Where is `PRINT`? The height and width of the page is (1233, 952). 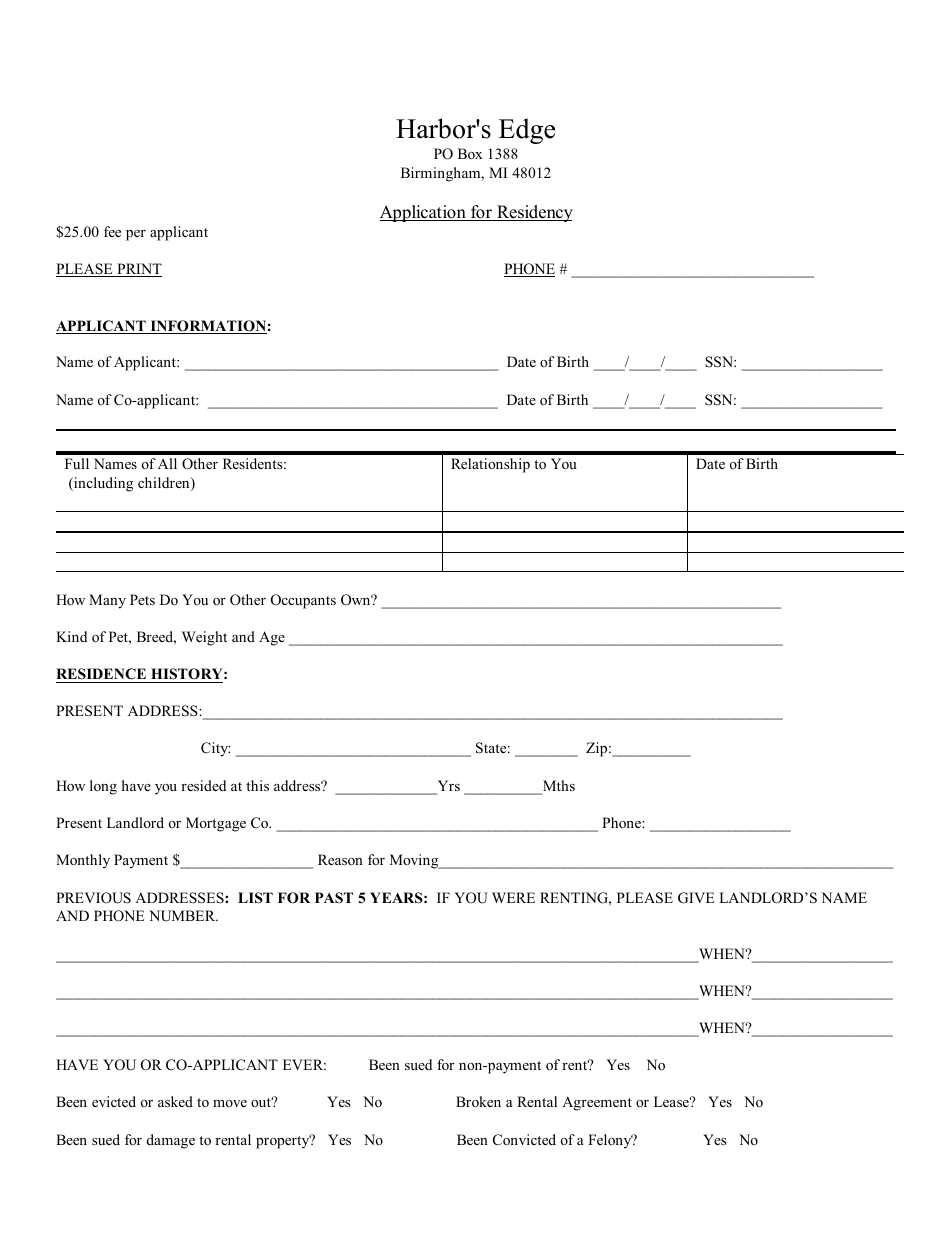 PRINT is located at coordinates (138, 270).
